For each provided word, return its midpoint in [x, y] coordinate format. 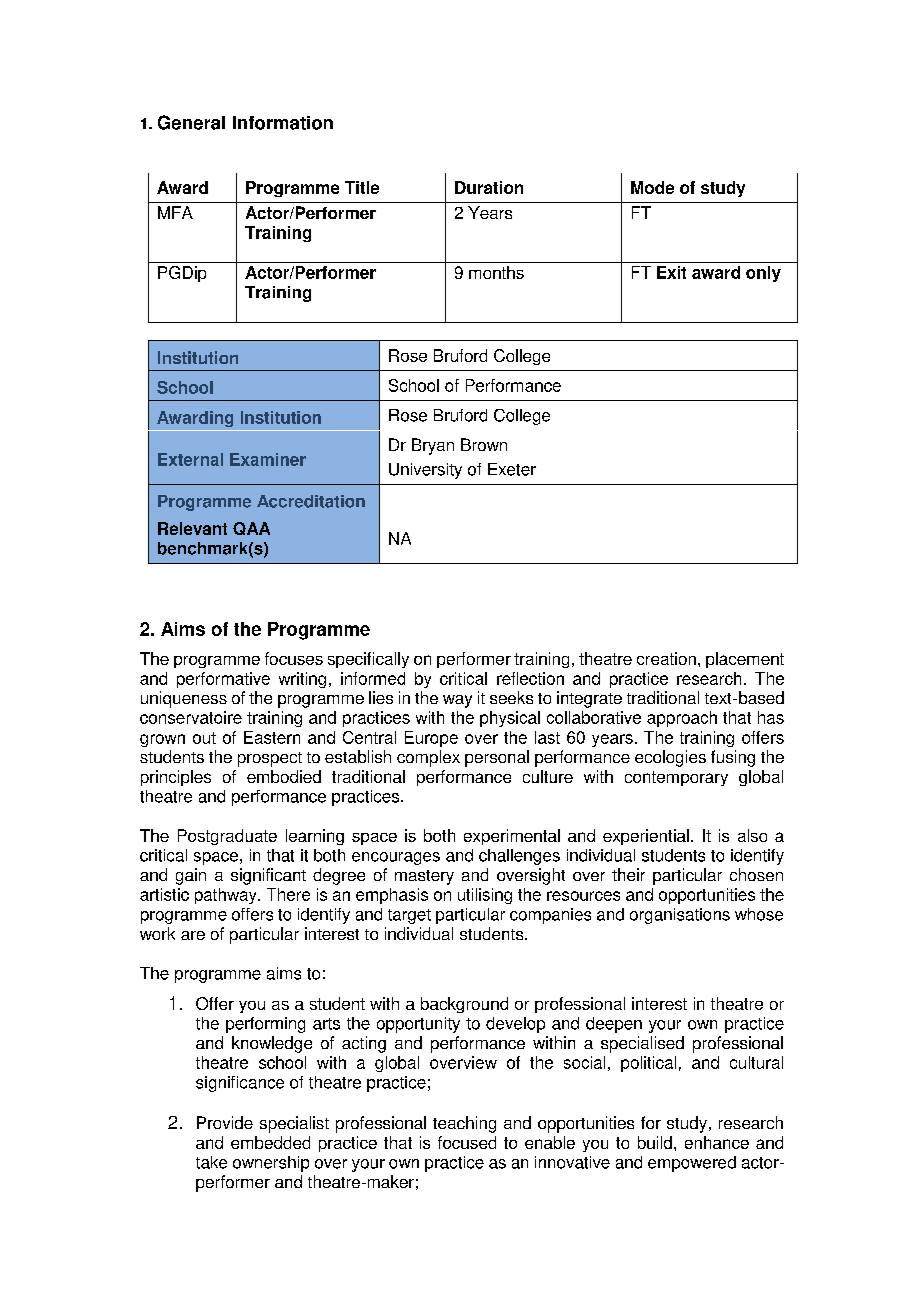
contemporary [676, 778]
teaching [464, 1124]
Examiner [268, 459]
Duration [489, 187]
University [425, 471]
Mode [652, 187]
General [191, 122]
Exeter [512, 469]
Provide [225, 1122]
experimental [512, 837]
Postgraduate [227, 837]
